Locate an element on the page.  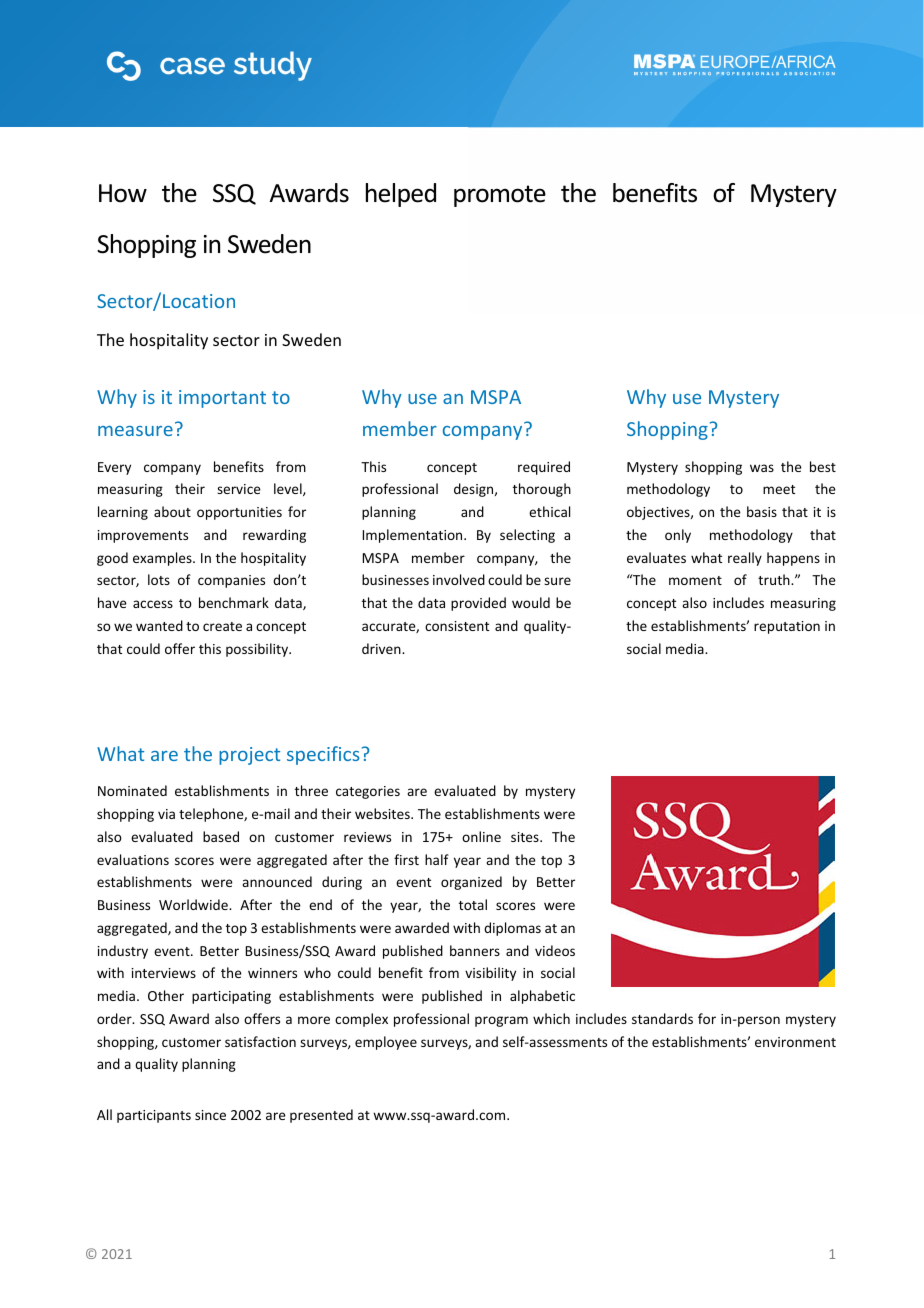
reputation is located at coordinates (787, 627).
